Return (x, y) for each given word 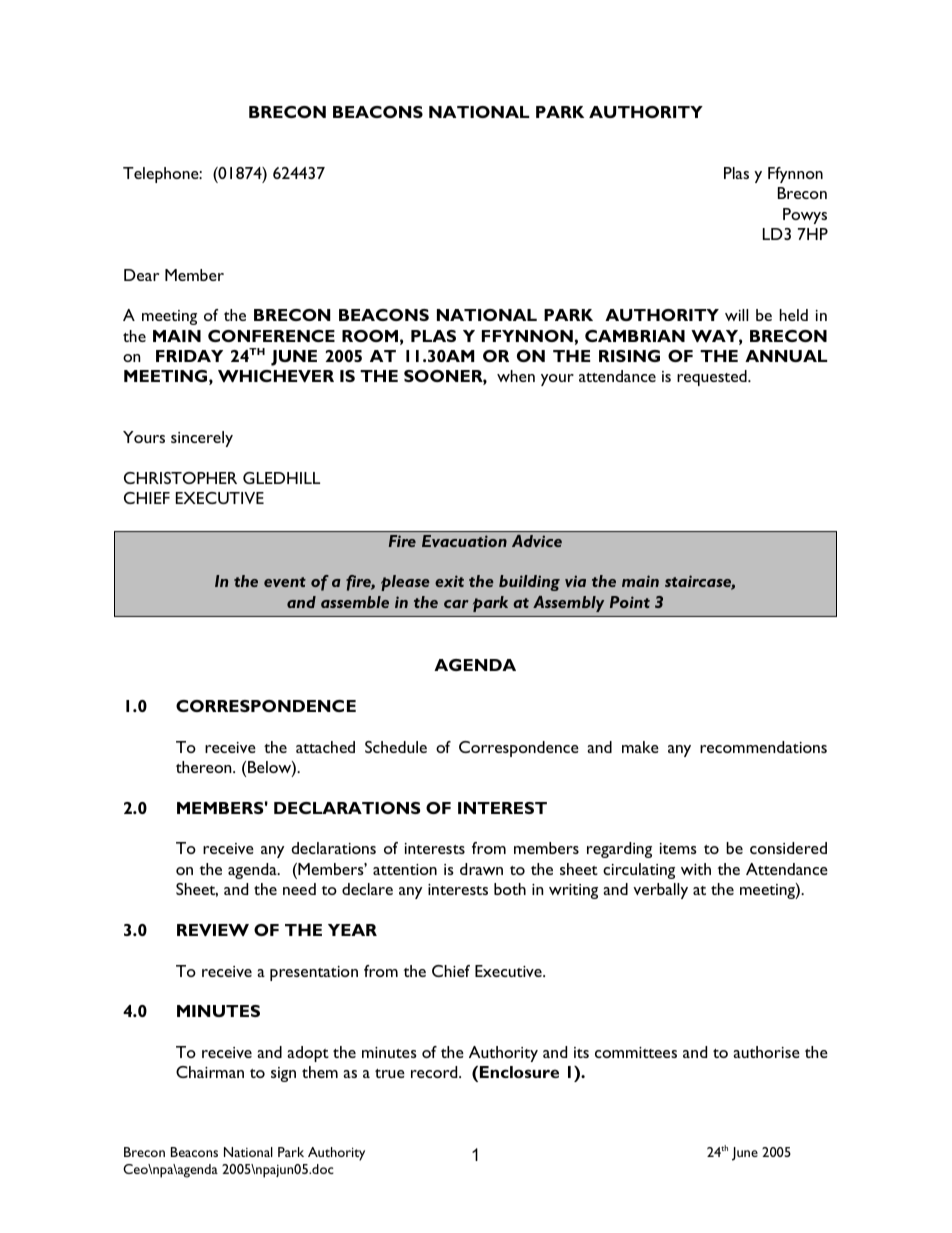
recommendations (763, 747)
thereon (205, 767)
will (736, 315)
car (456, 604)
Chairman (210, 1072)
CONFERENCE (271, 336)
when (516, 376)
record (435, 1072)
